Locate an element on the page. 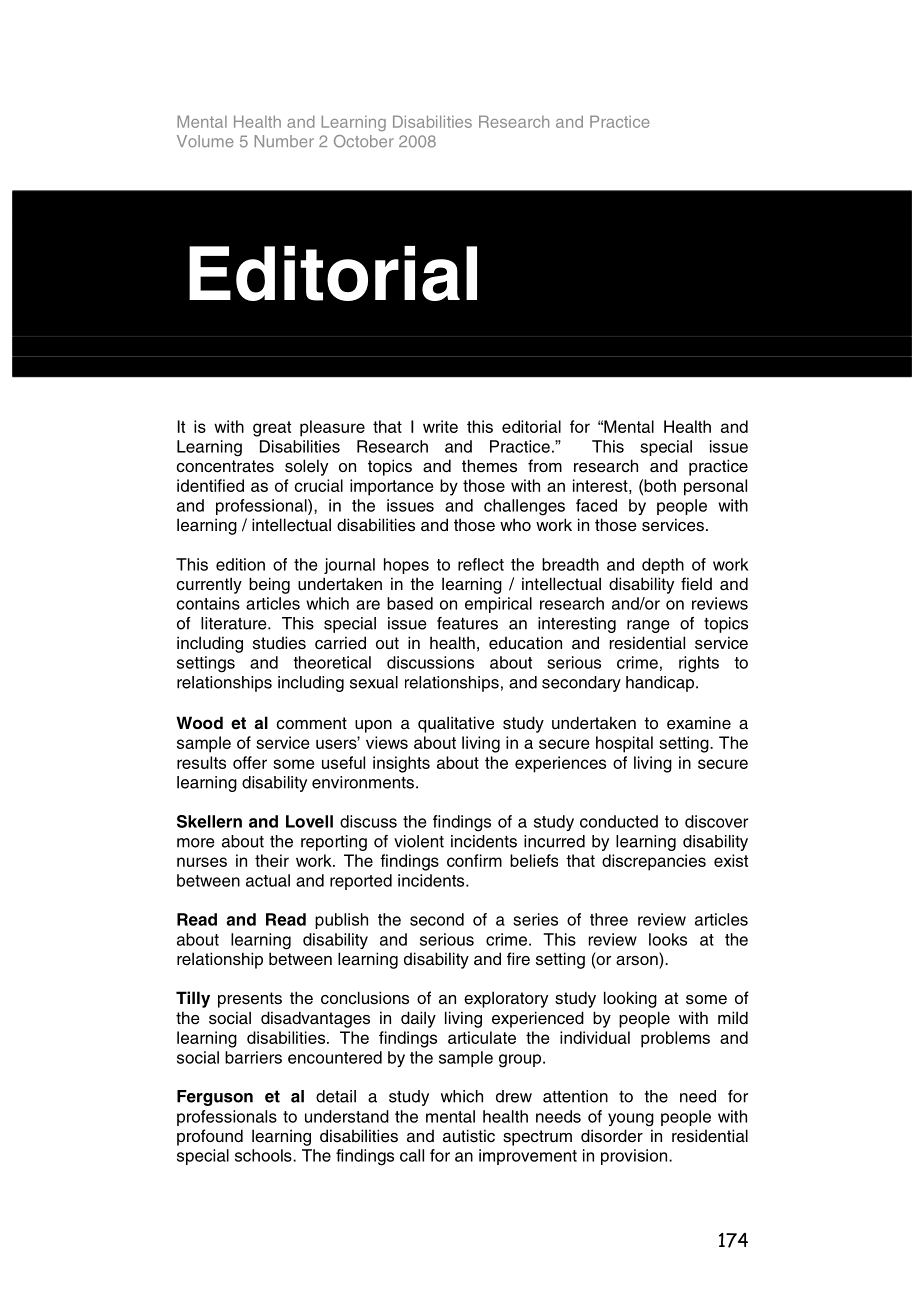  offer is located at coordinates (250, 762).
